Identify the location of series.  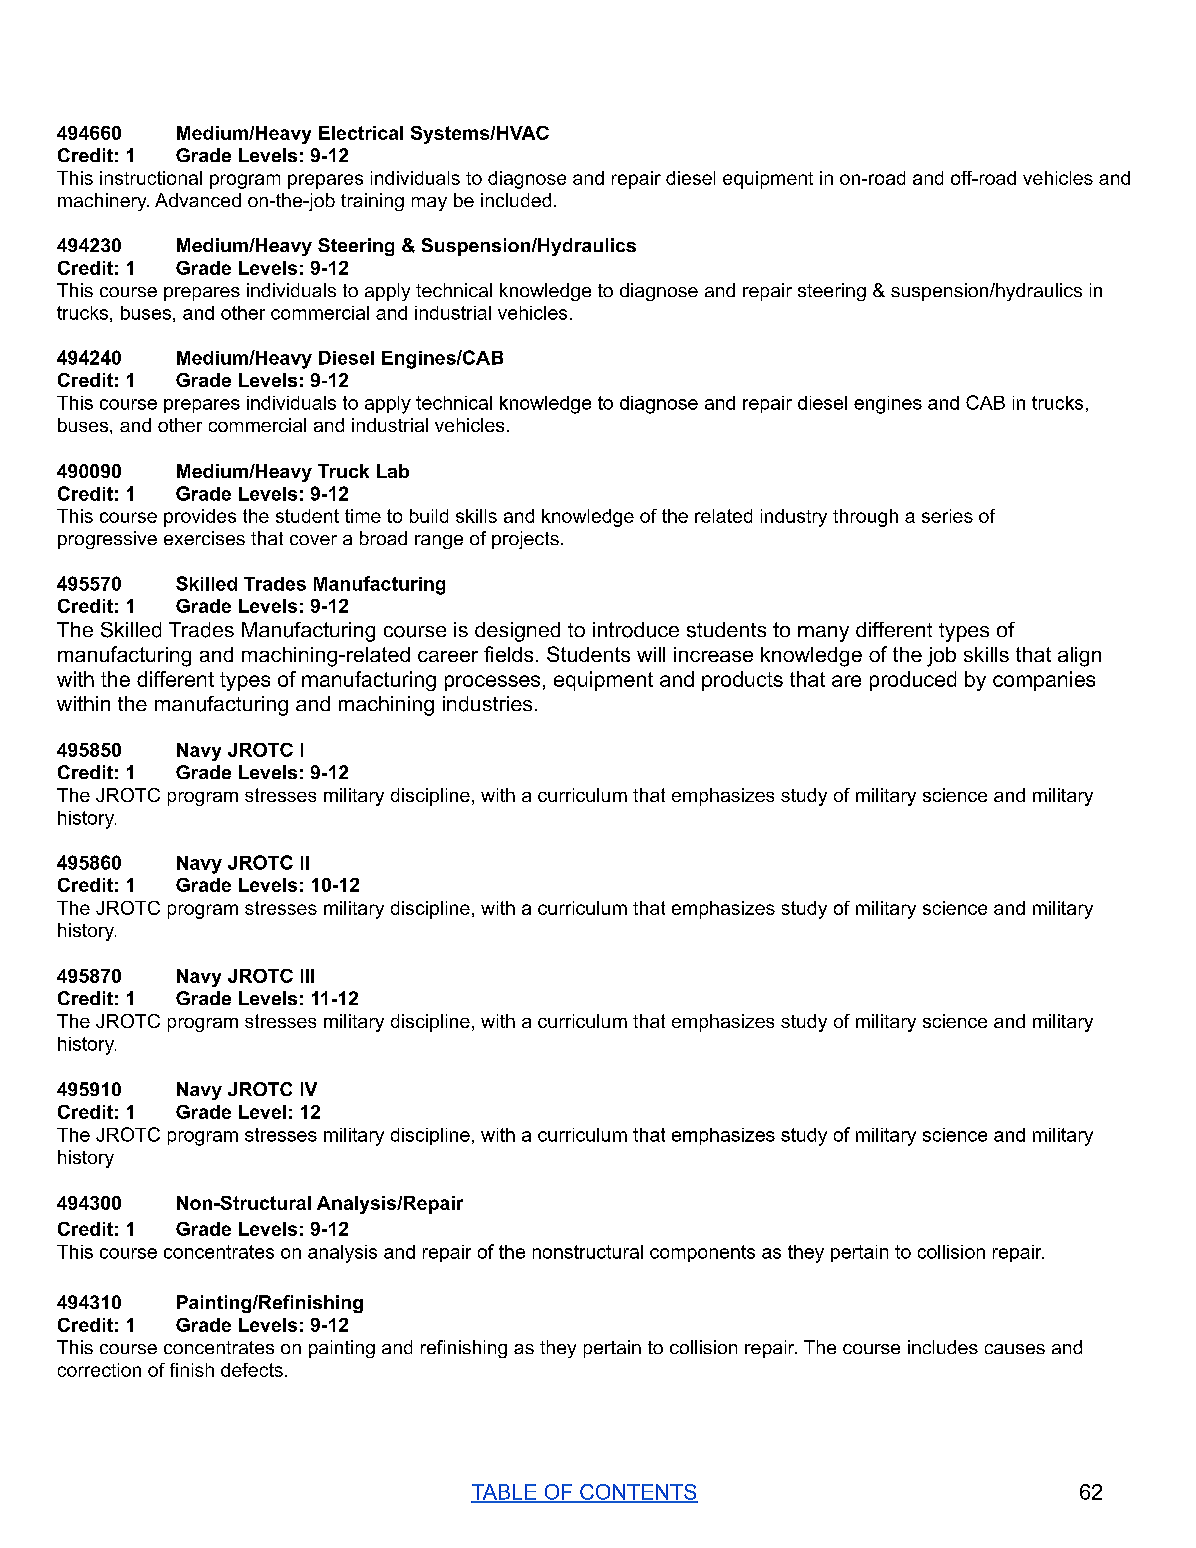
(947, 516).
